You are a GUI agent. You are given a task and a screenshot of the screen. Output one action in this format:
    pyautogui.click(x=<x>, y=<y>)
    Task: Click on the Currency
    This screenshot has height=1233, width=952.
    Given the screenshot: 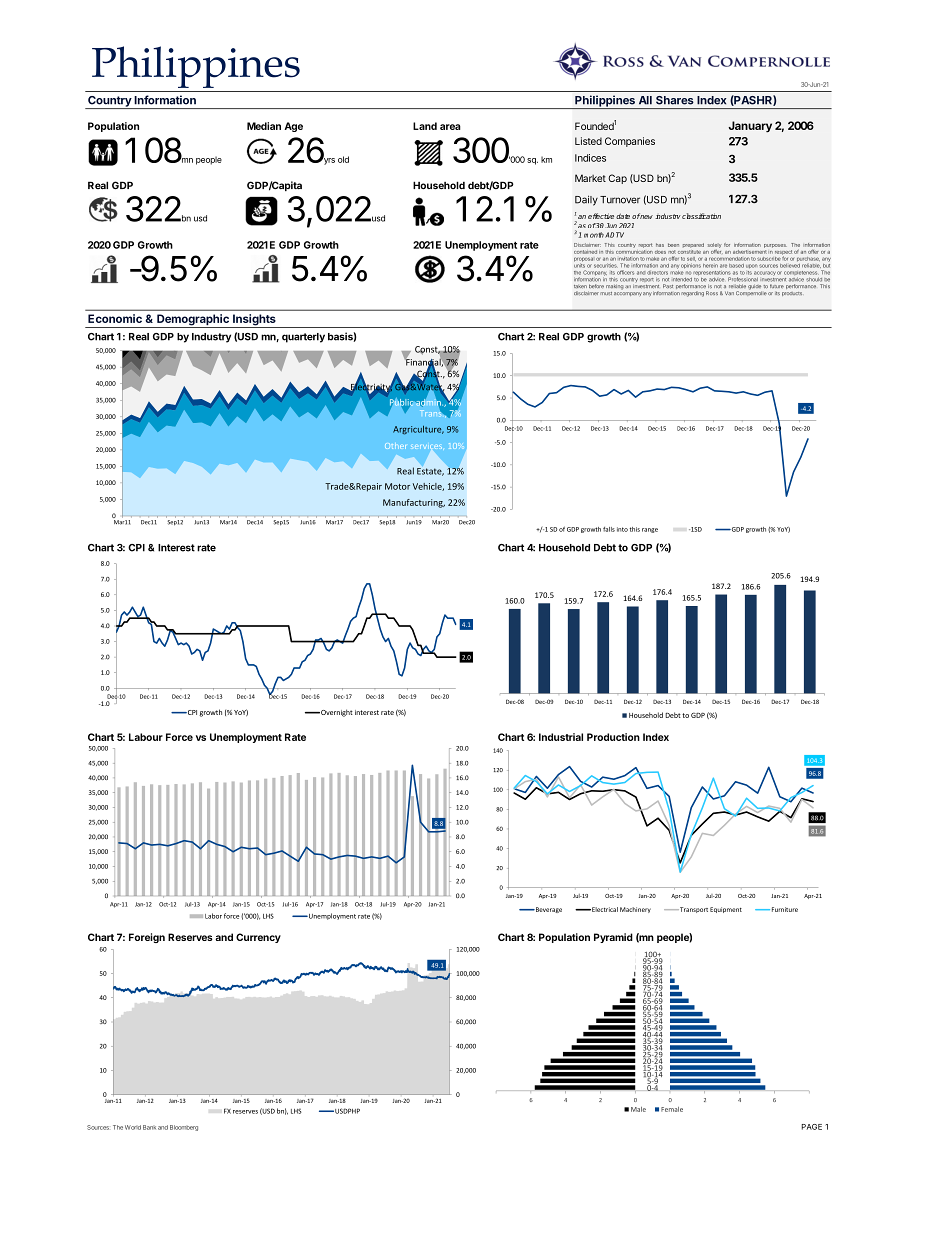 What is the action you would take?
    pyautogui.click(x=258, y=938)
